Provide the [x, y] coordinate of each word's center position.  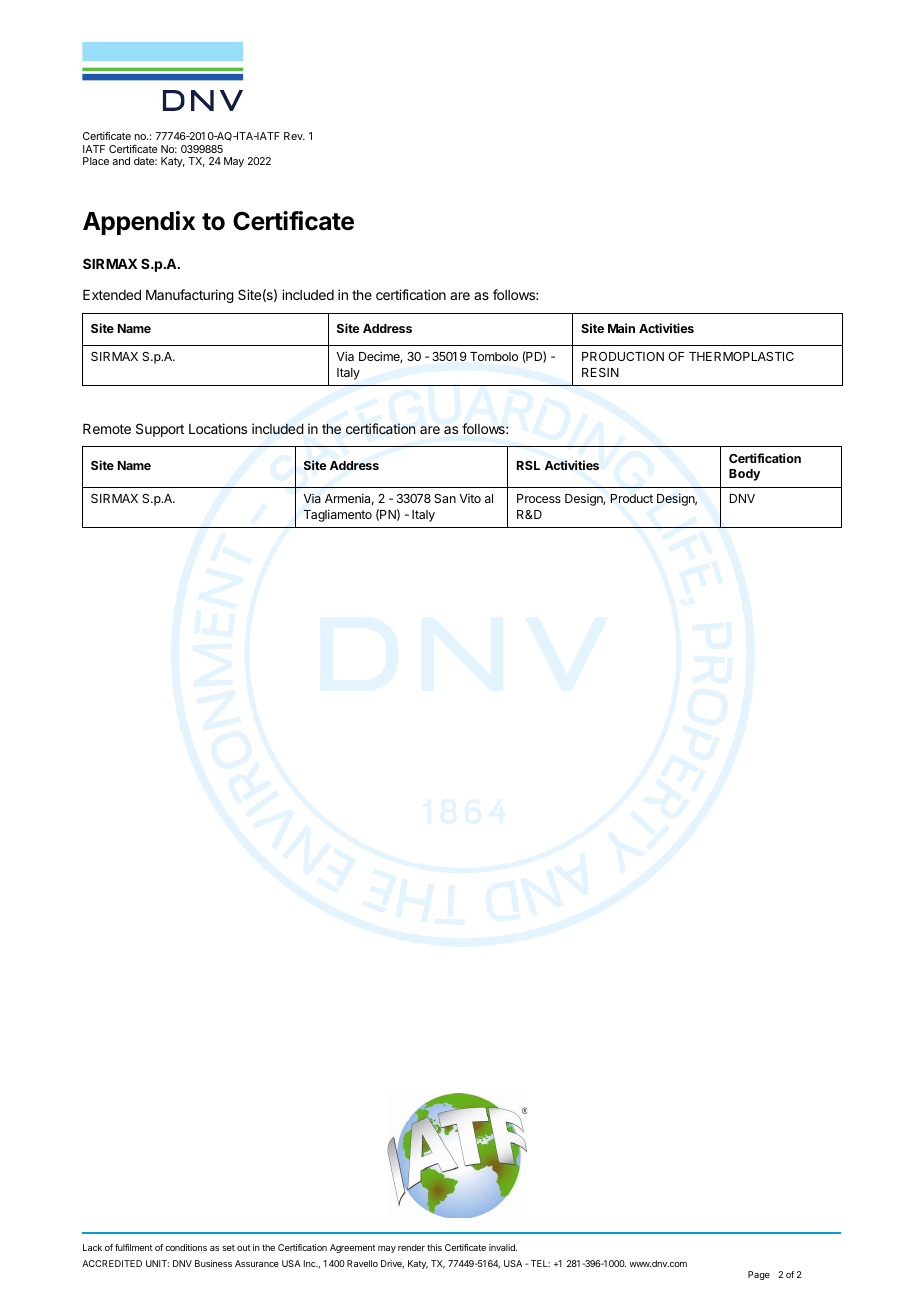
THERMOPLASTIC [741, 356]
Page [759, 1275]
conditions [186, 1247]
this [434, 1247]
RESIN [600, 372]
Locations [218, 428]
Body [744, 475]
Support [160, 430]
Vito [470, 498]
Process [539, 498]
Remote [107, 429]
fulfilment [134, 1247]
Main [621, 328]
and [121, 161]
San [445, 498]
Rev [294, 136]
